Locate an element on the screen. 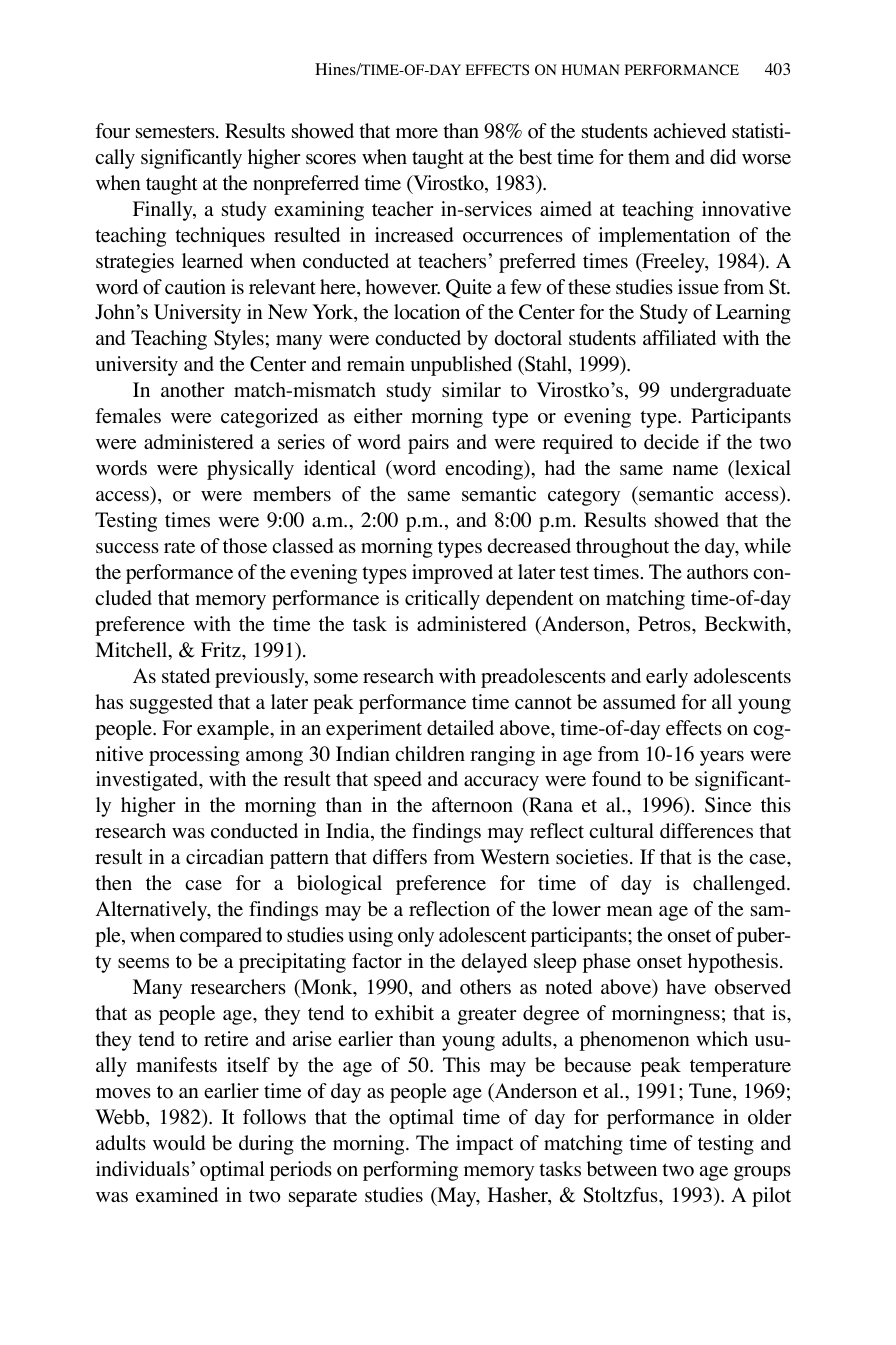  years is located at coordinates (722, 758).
